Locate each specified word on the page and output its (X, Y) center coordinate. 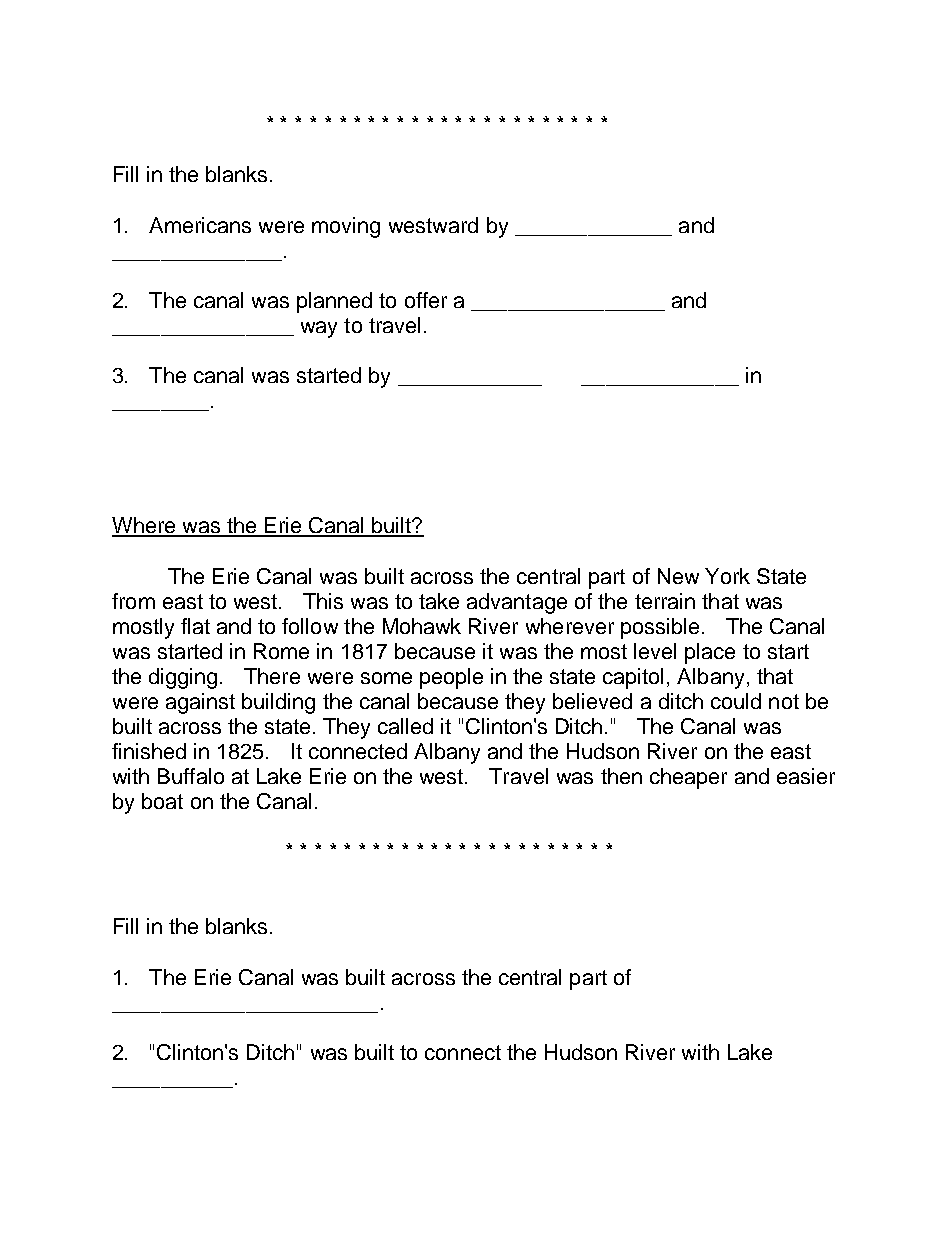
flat (195, 626)
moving (346, 227)
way (319, 329)
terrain (665, 601)
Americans (200, 225)
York (727, 576)
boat (162, 801)
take (439, 601)
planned (334, 302)
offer (426, 300)
